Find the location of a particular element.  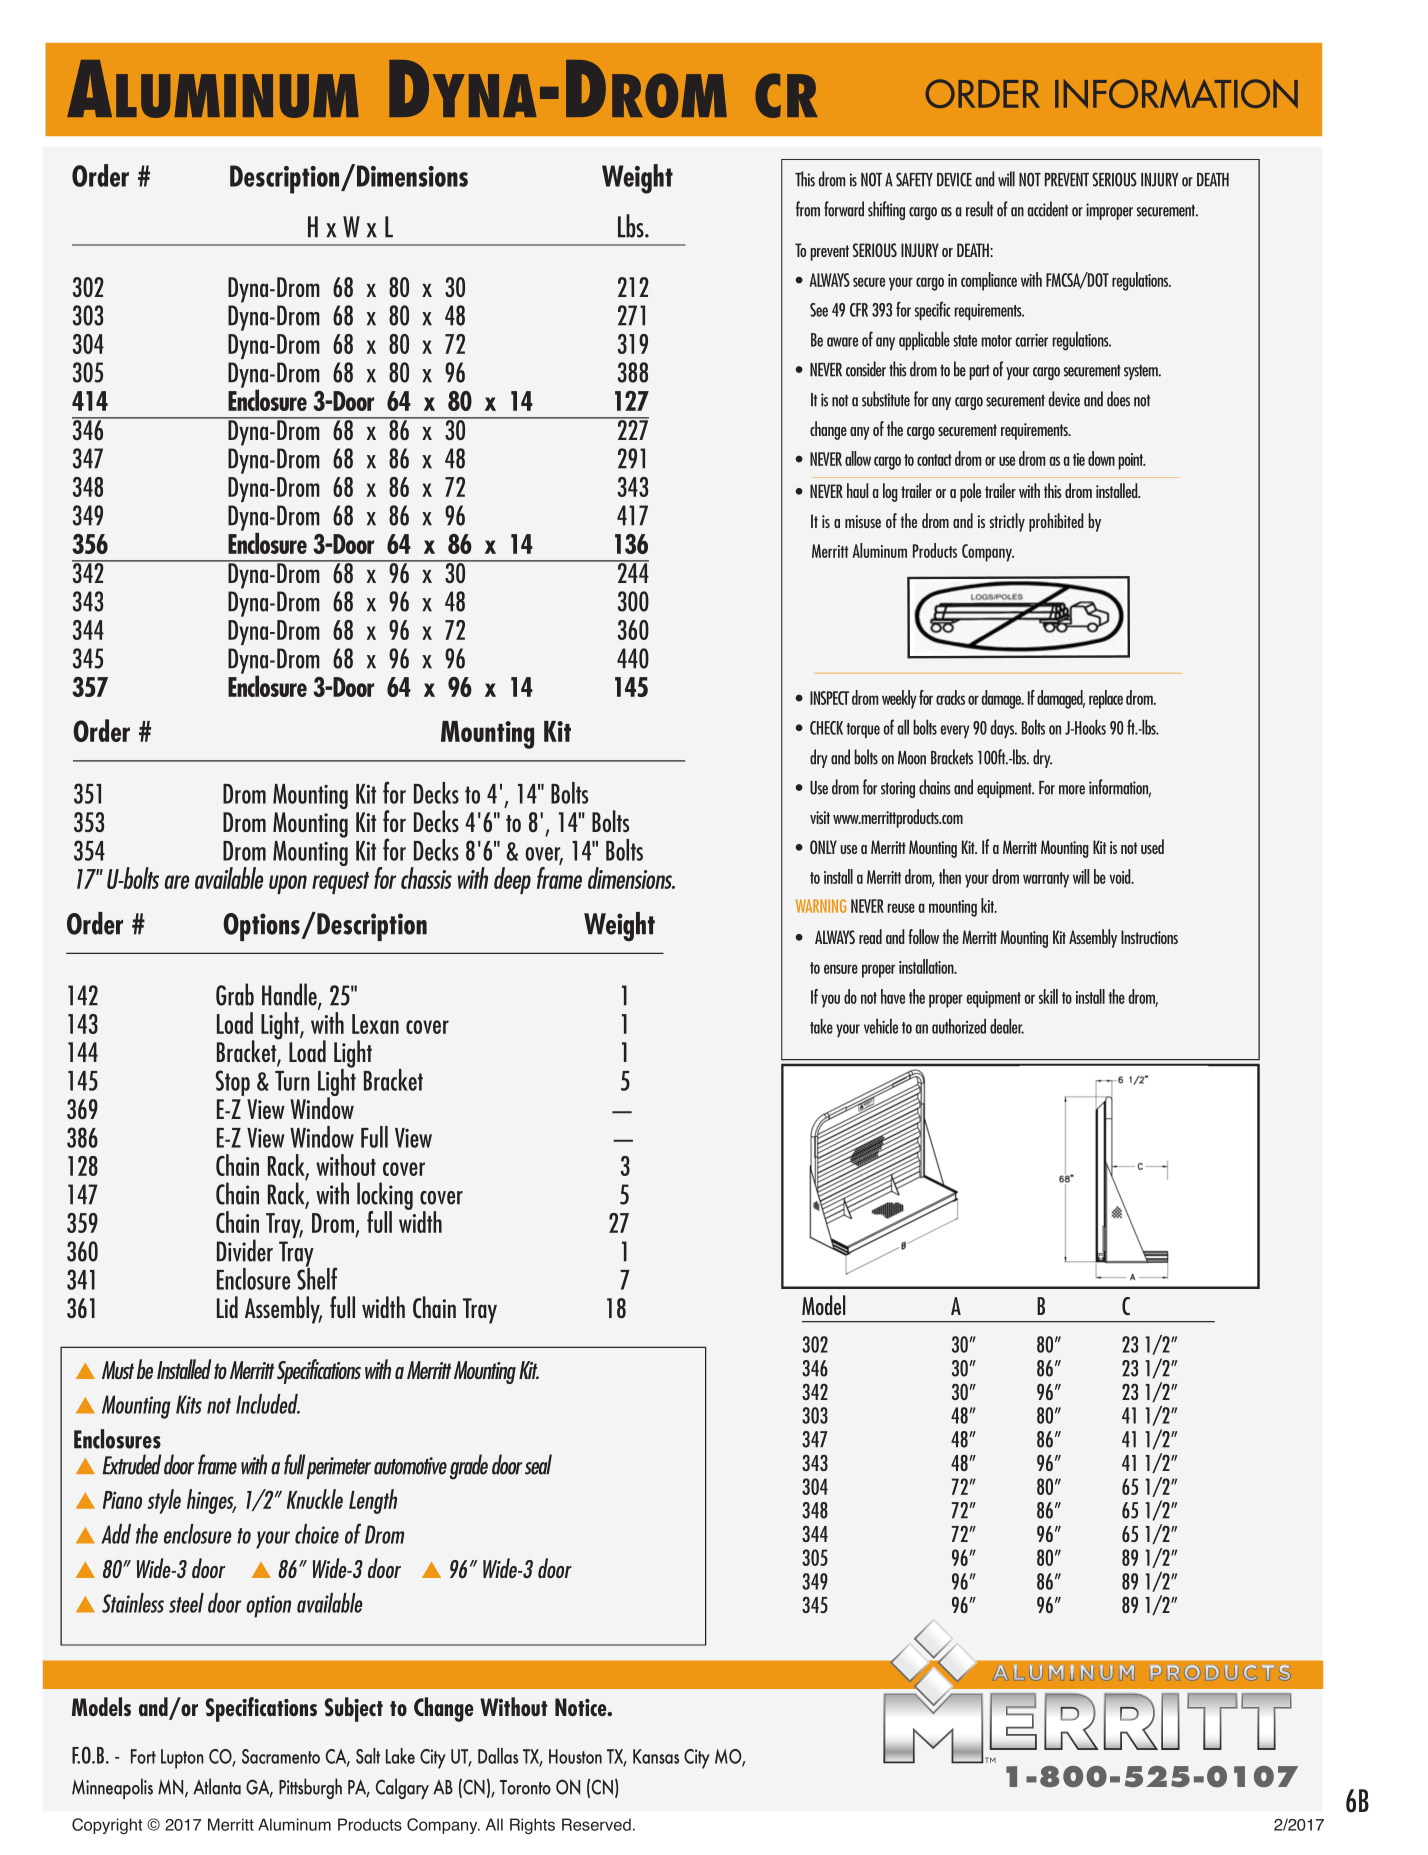

See is located at coordinates (819, 310).
